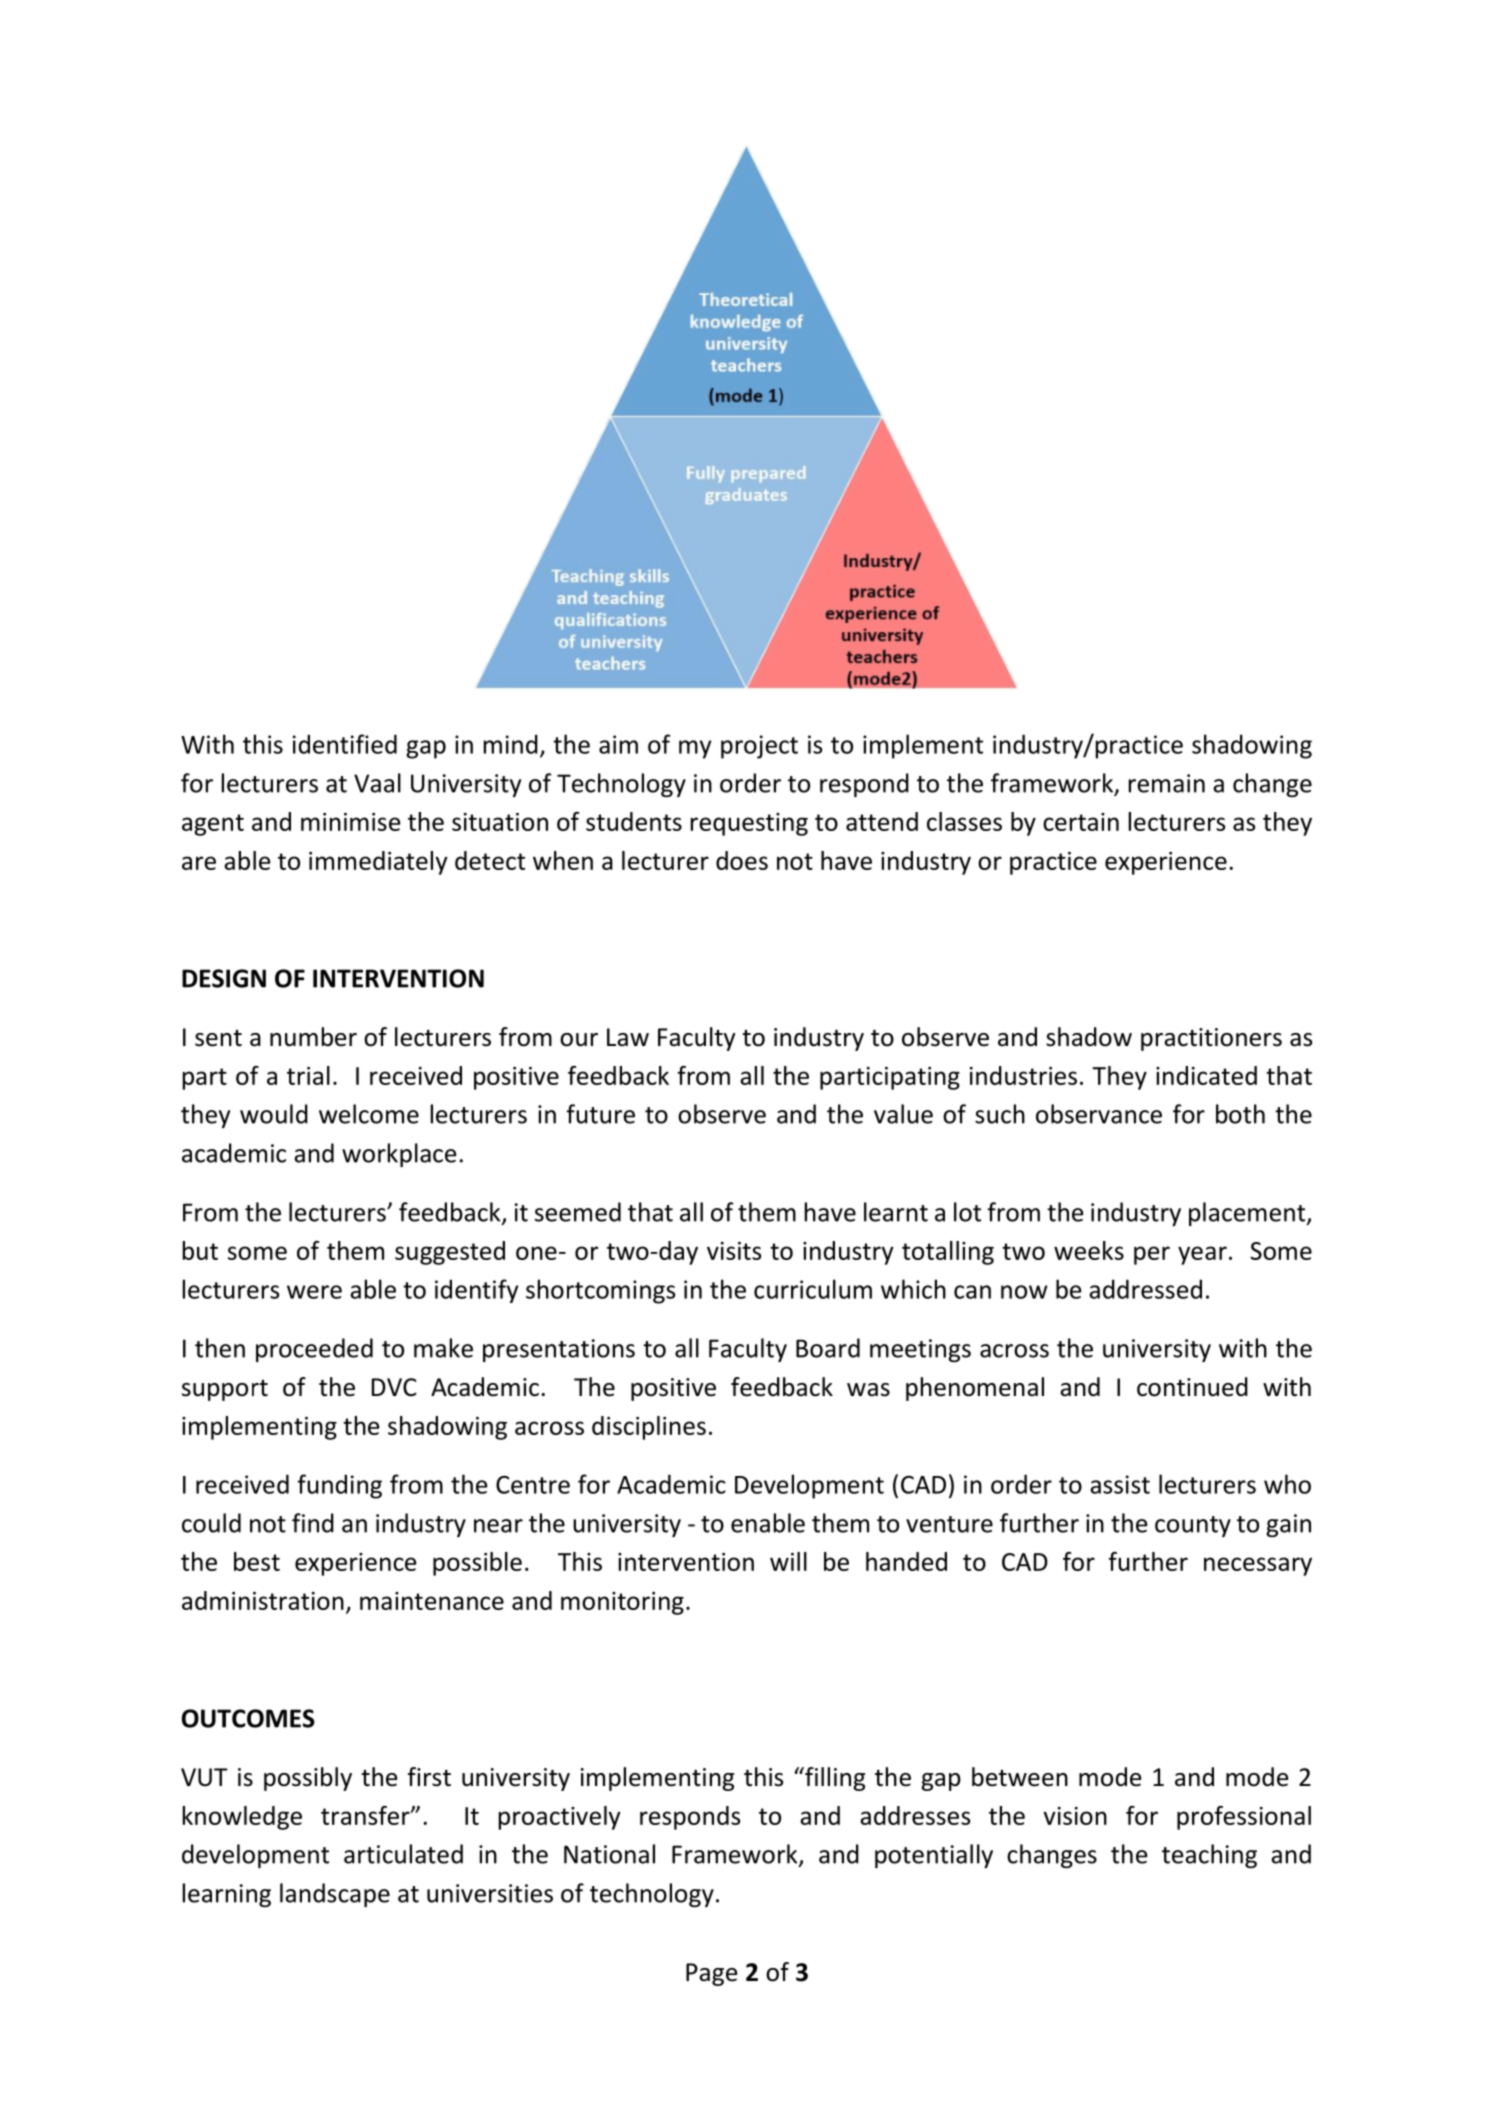  What do you see at coordinates (377, 783) in the document?
I see `Vaal` at bounding box center [377, 783].
